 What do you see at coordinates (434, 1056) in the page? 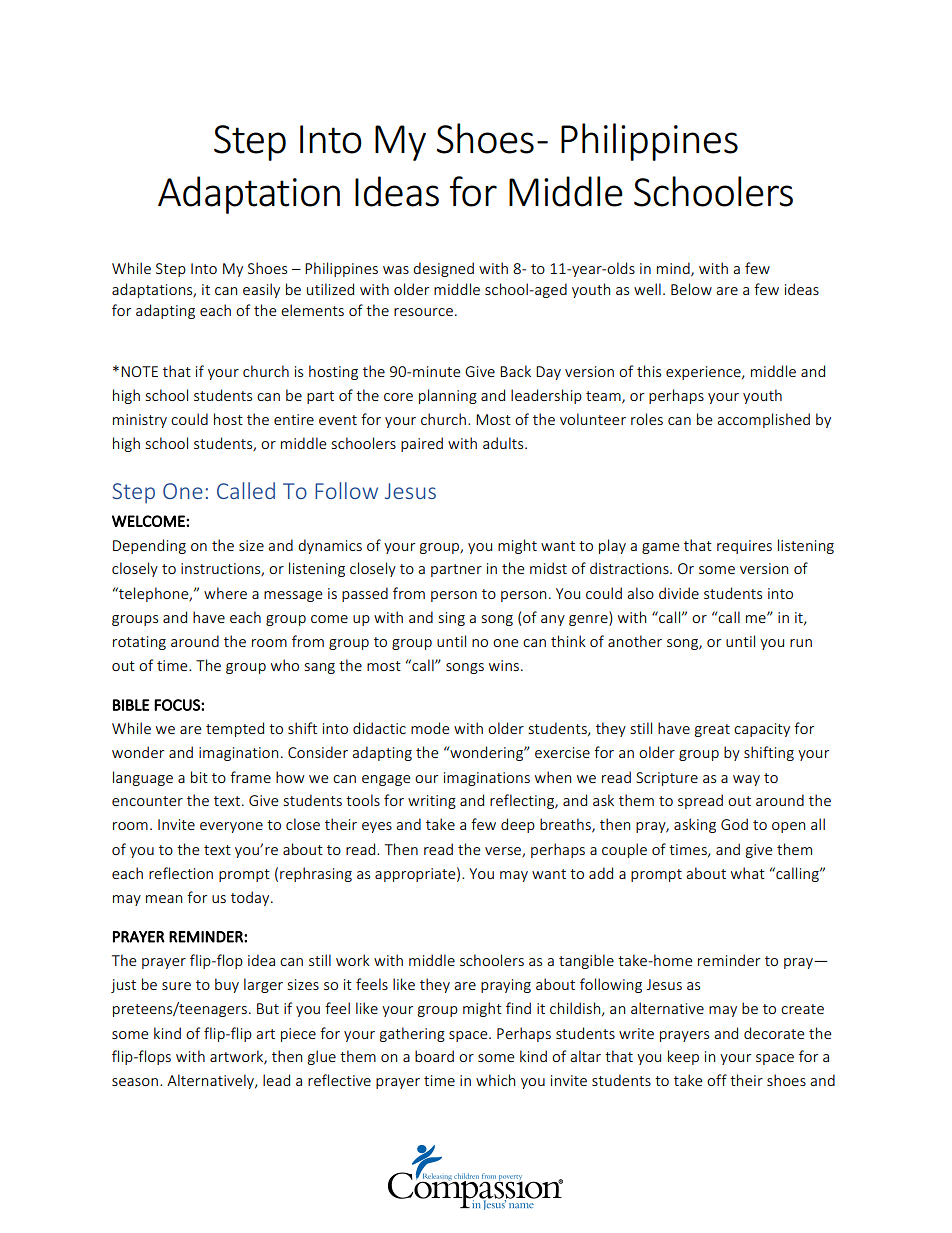
I see `board` at bounding box center [434, 1056].
